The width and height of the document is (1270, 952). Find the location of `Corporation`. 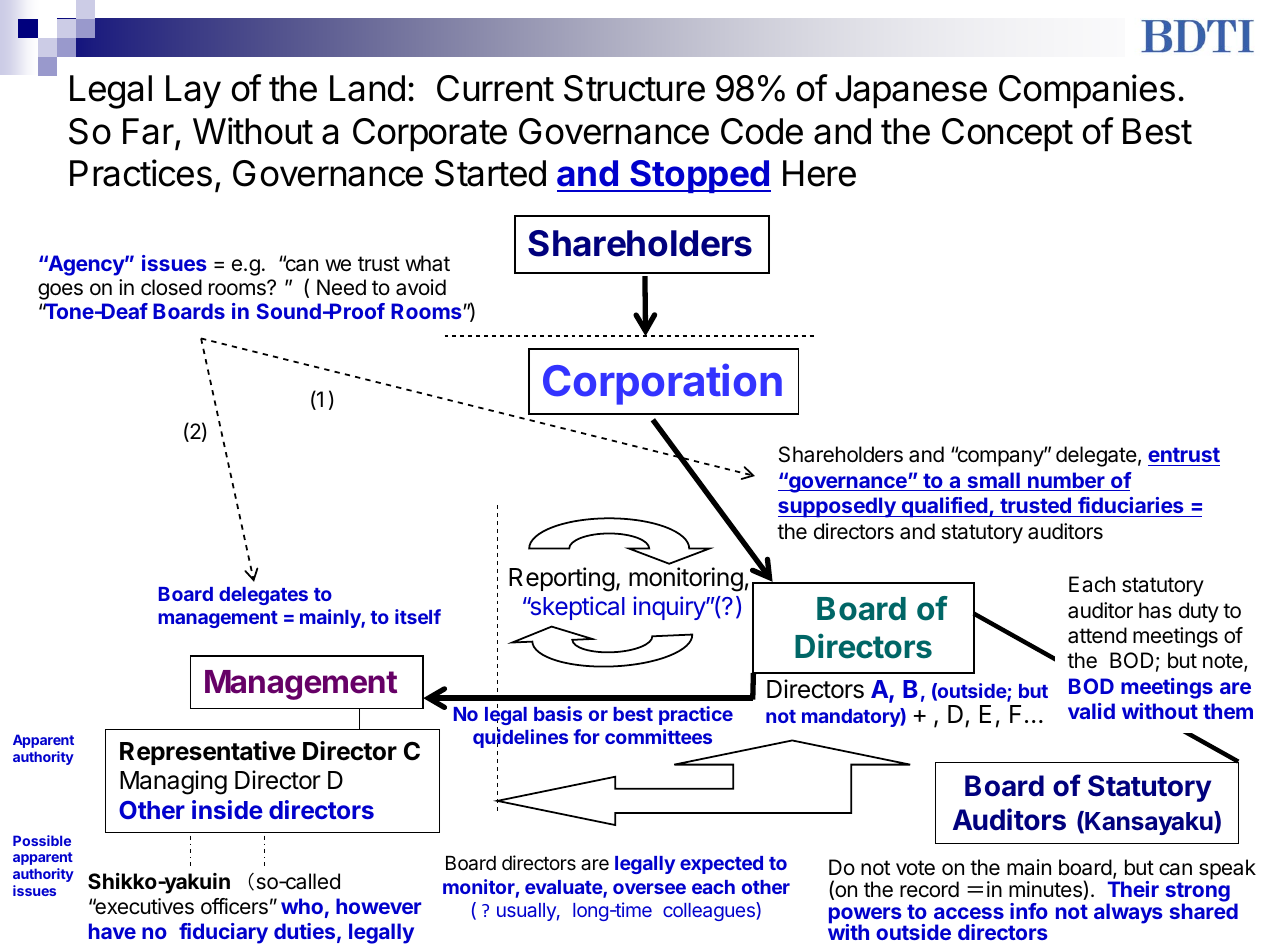

Corporation is located at coordinates (662, 384).
